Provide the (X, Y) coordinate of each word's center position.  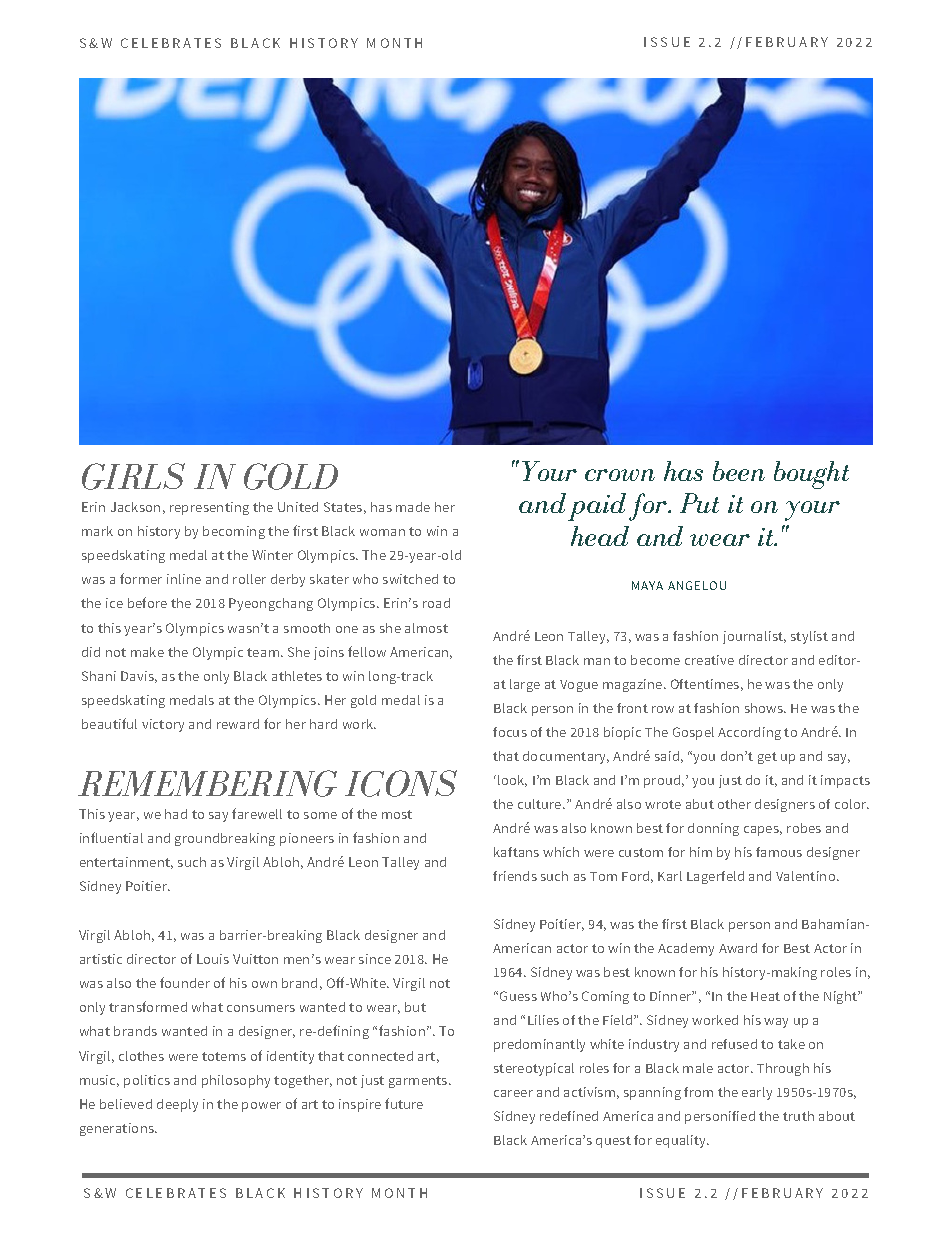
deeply (177, 1105)
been (739, 471)
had (176, 814)
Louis (213, 959)
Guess (518, 996)
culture (541, 804)
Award (738, 948)
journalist (754, 637)
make (147, 652)
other (734, 804)
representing (209, 508)
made (413, 507)
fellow (367, 651)
